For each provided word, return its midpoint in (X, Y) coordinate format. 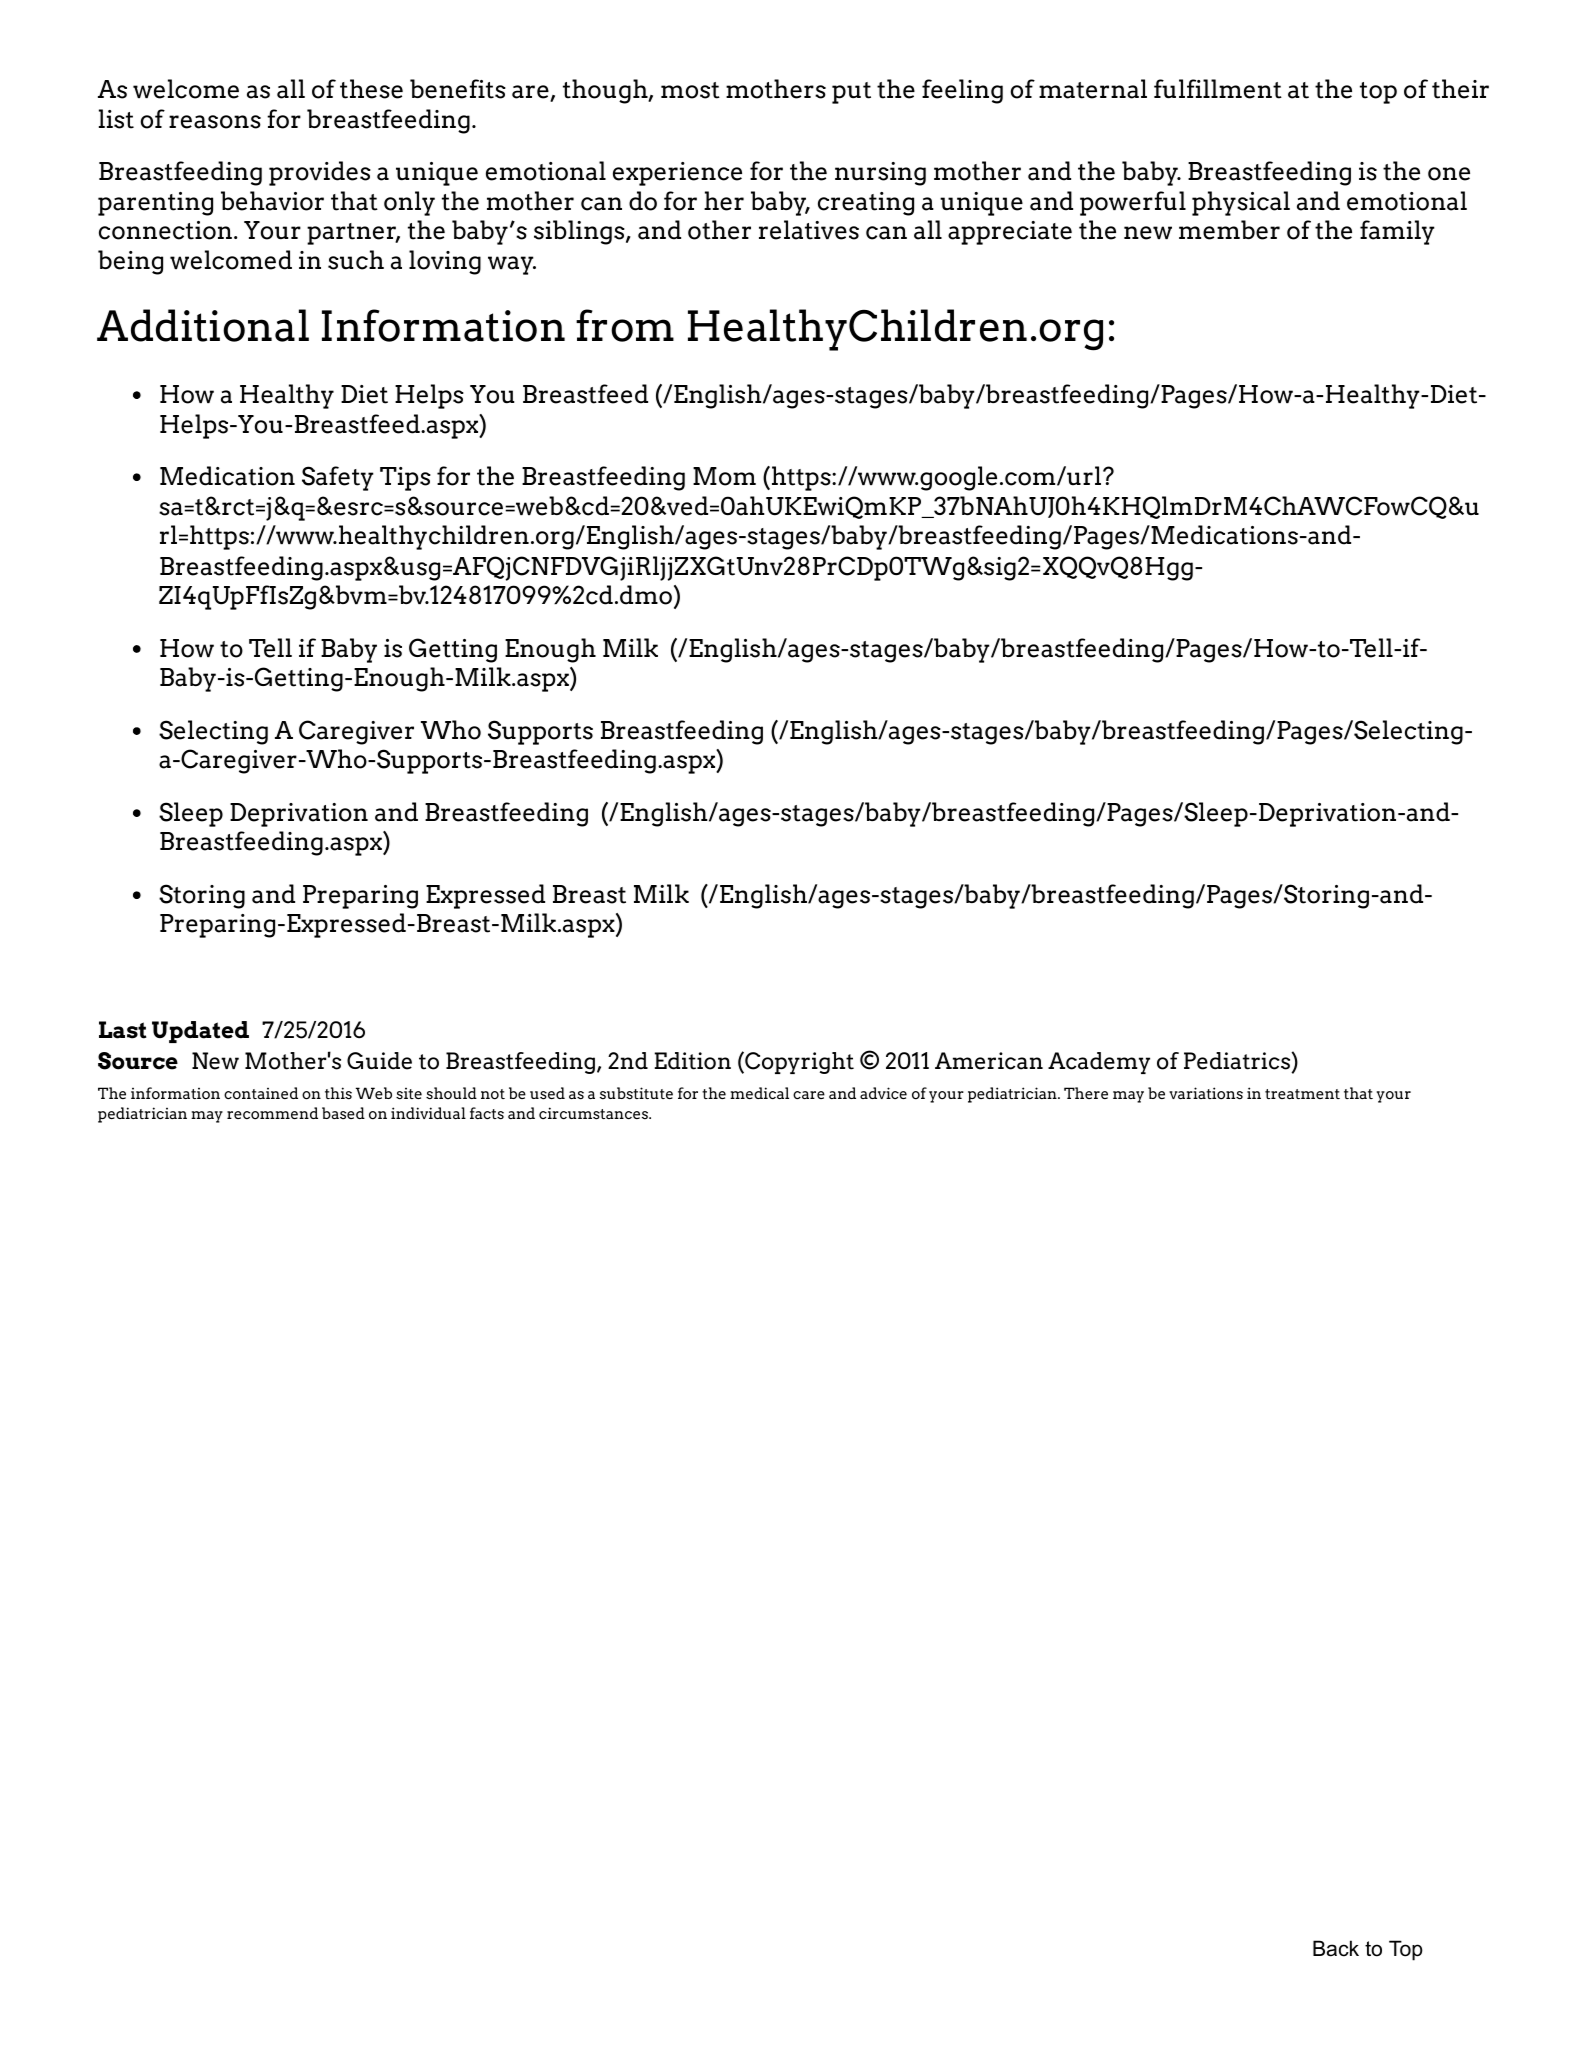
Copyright (798, 1063)
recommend (272, 1113)
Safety (338, 478)
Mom (724, 476)
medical (759, 1093)
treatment (1302, 1094)
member (1229, 230)
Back (1336, 1948)
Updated (200, 1032)
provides (320, 173)
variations (1206, 1093)
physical (1241, 203)
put (851, 93)
